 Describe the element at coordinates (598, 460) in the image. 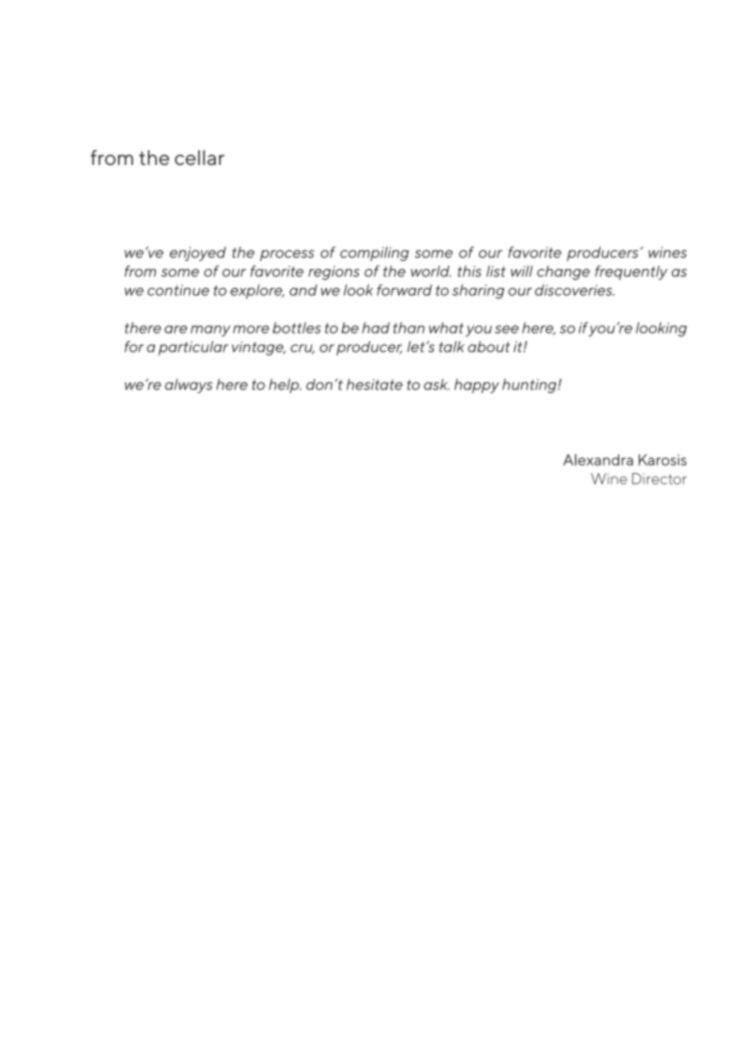

I see `Alexandra` at that location.
